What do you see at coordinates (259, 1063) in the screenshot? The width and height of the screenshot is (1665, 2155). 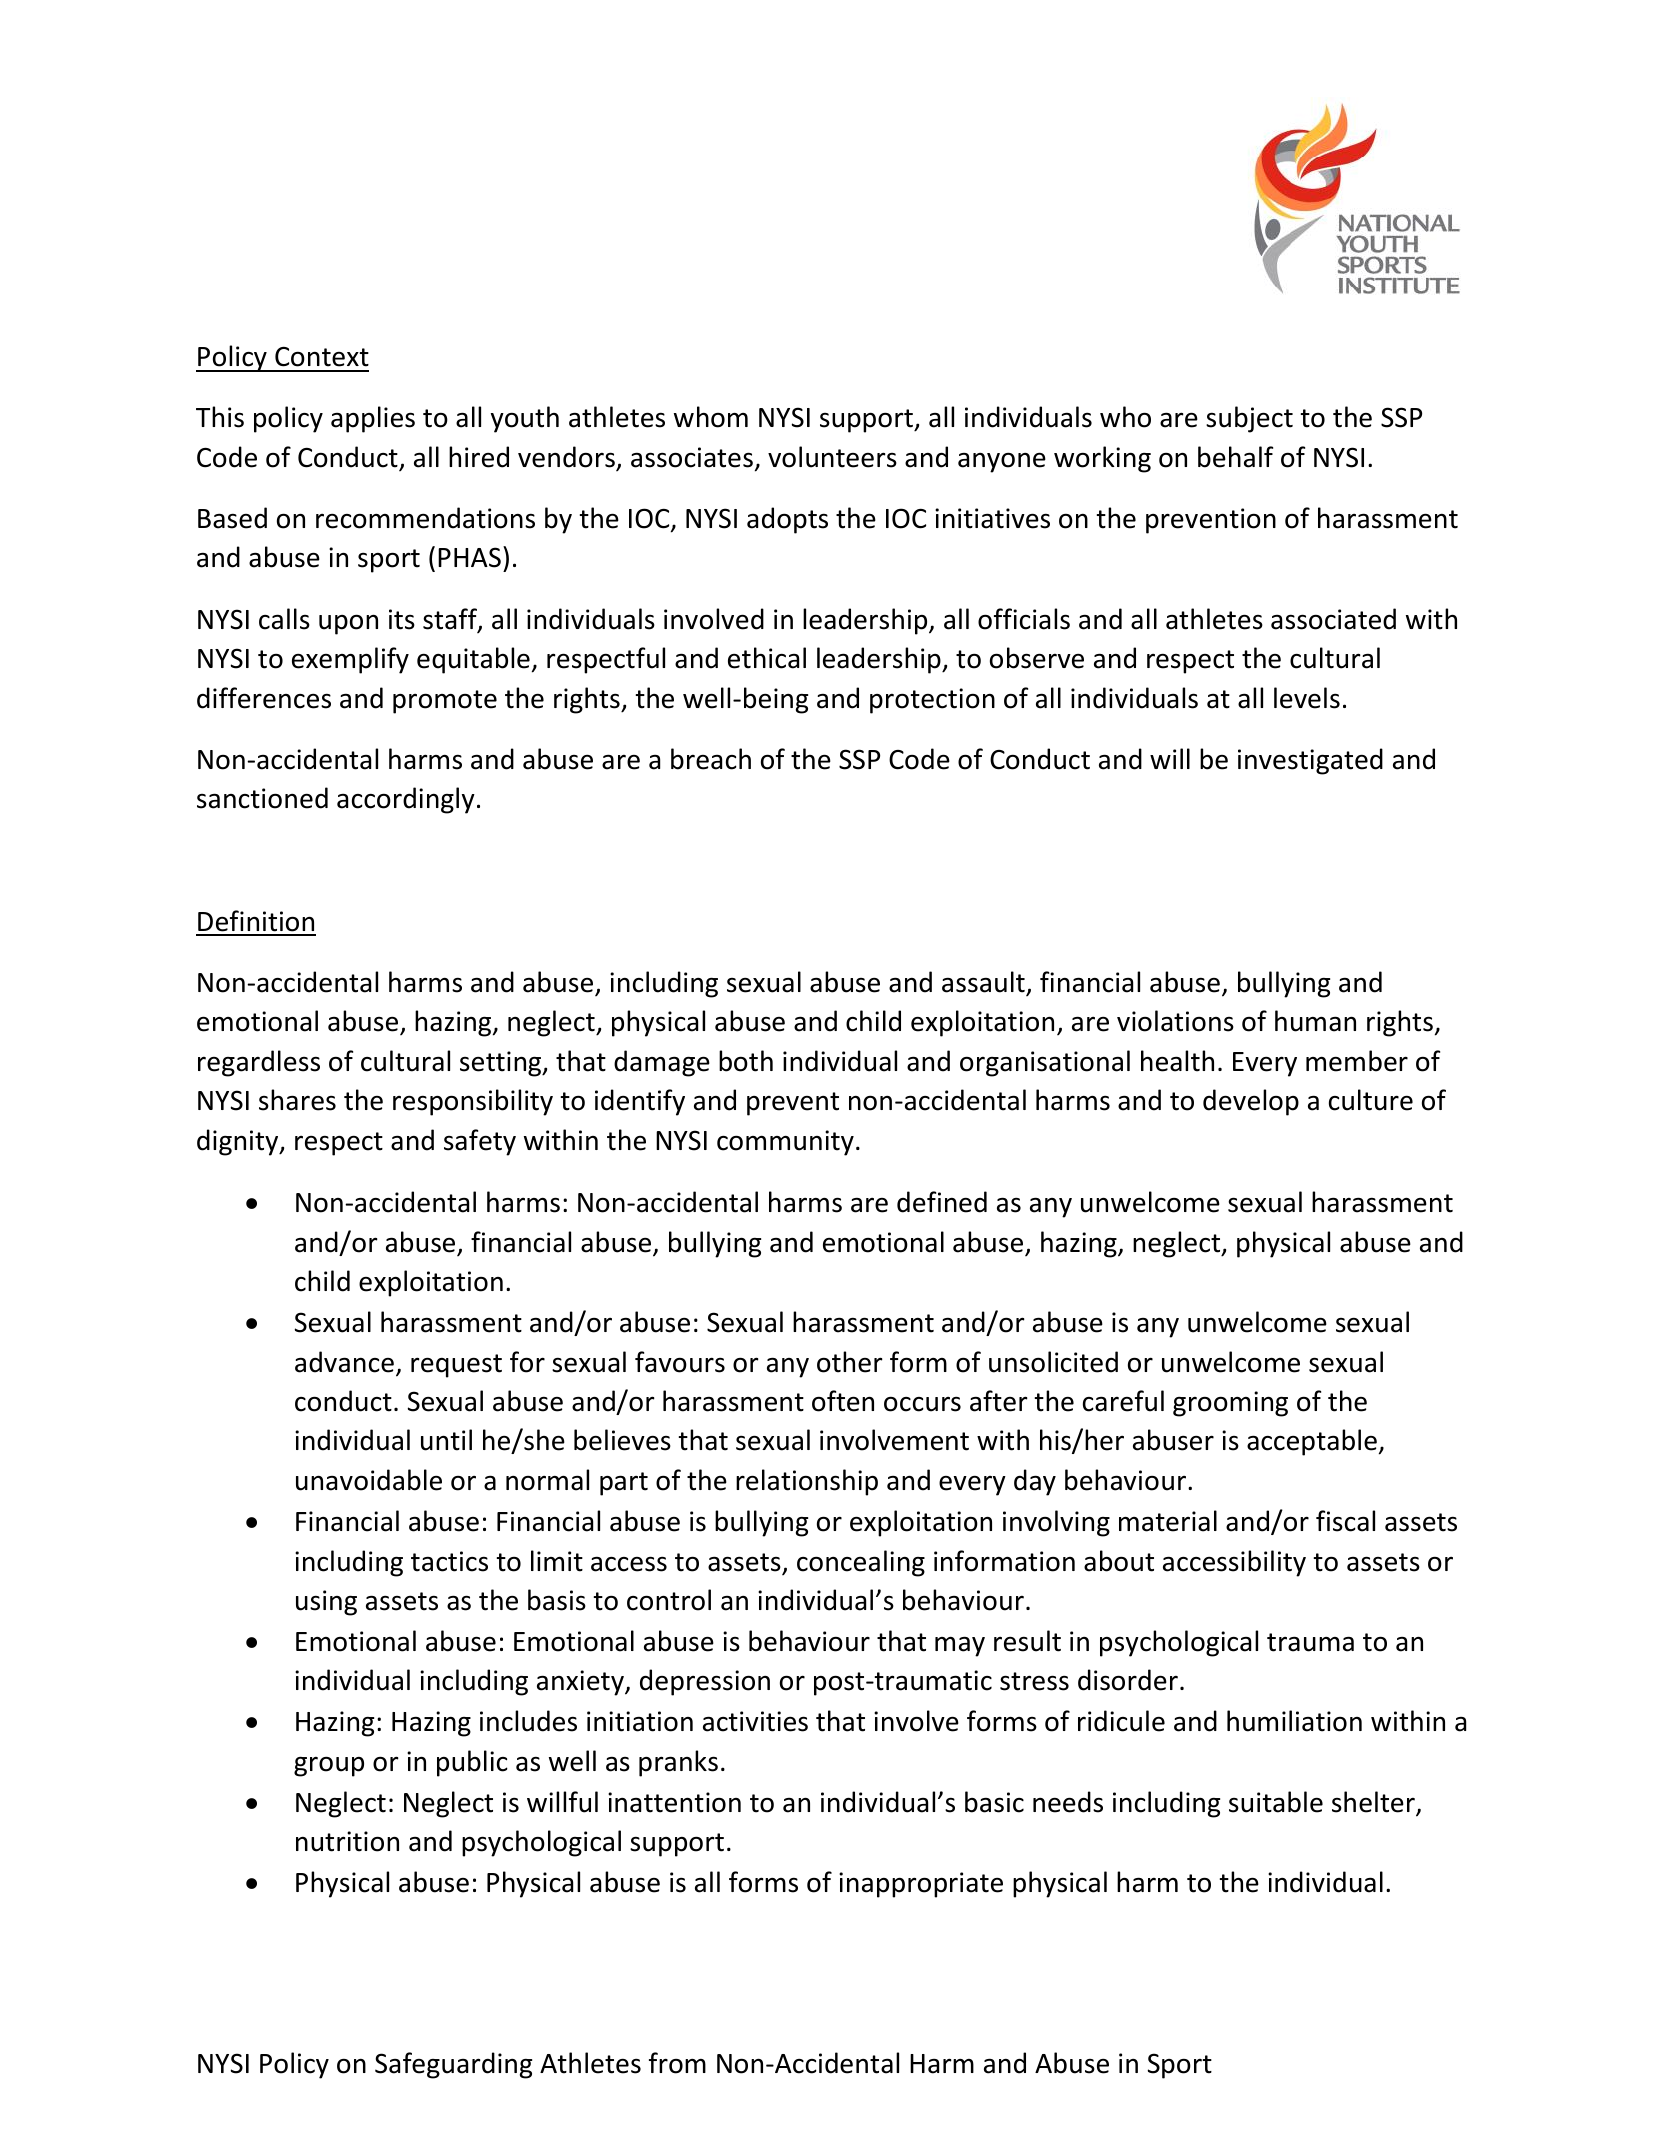 I see `regardless` at bounding box center [259, 1063].
